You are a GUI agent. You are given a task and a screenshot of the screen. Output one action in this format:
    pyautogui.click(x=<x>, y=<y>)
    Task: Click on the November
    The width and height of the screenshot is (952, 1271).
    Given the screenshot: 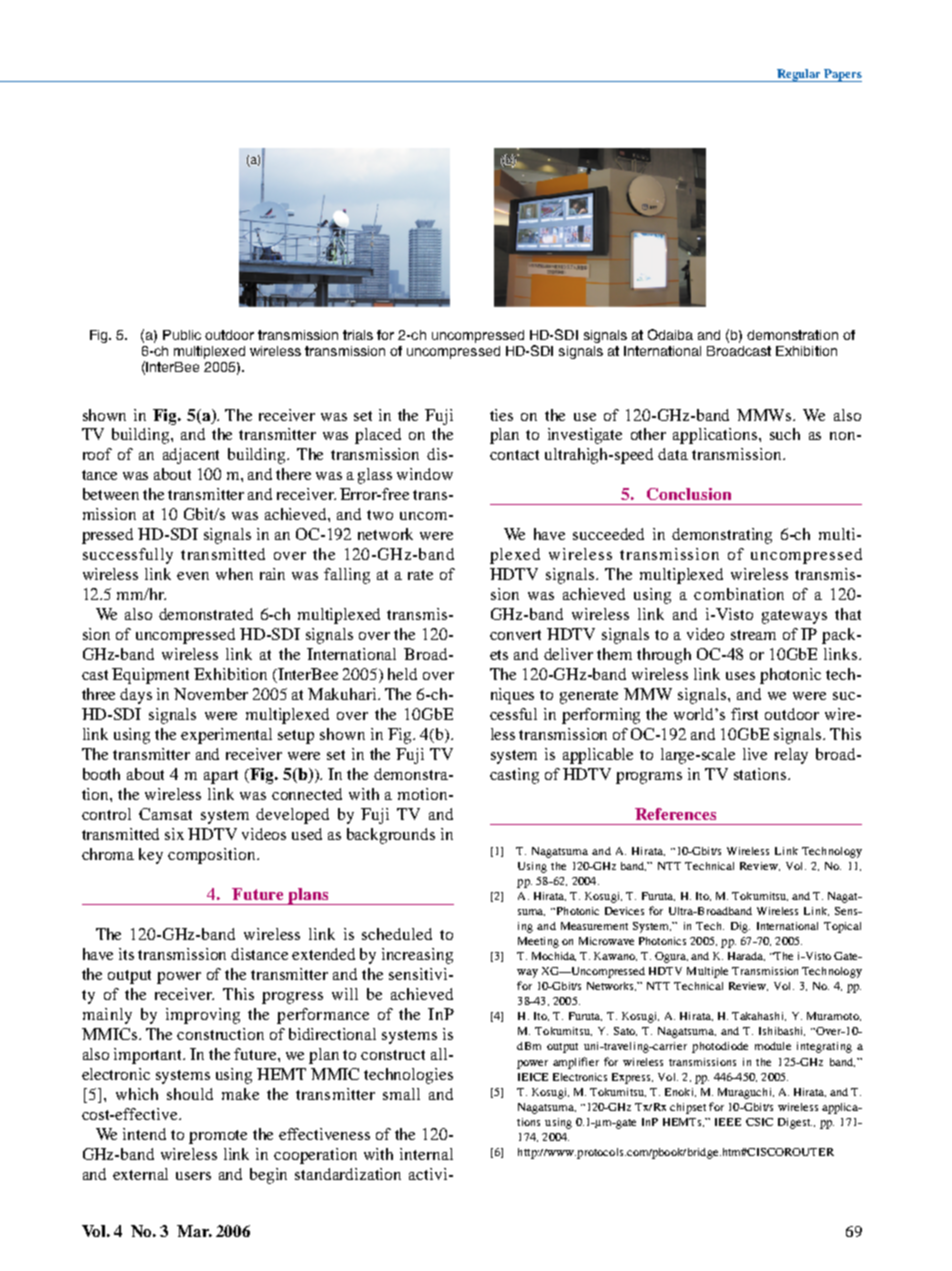 What is the action you would take?
    pyautogui.click(x=211, y=694)
